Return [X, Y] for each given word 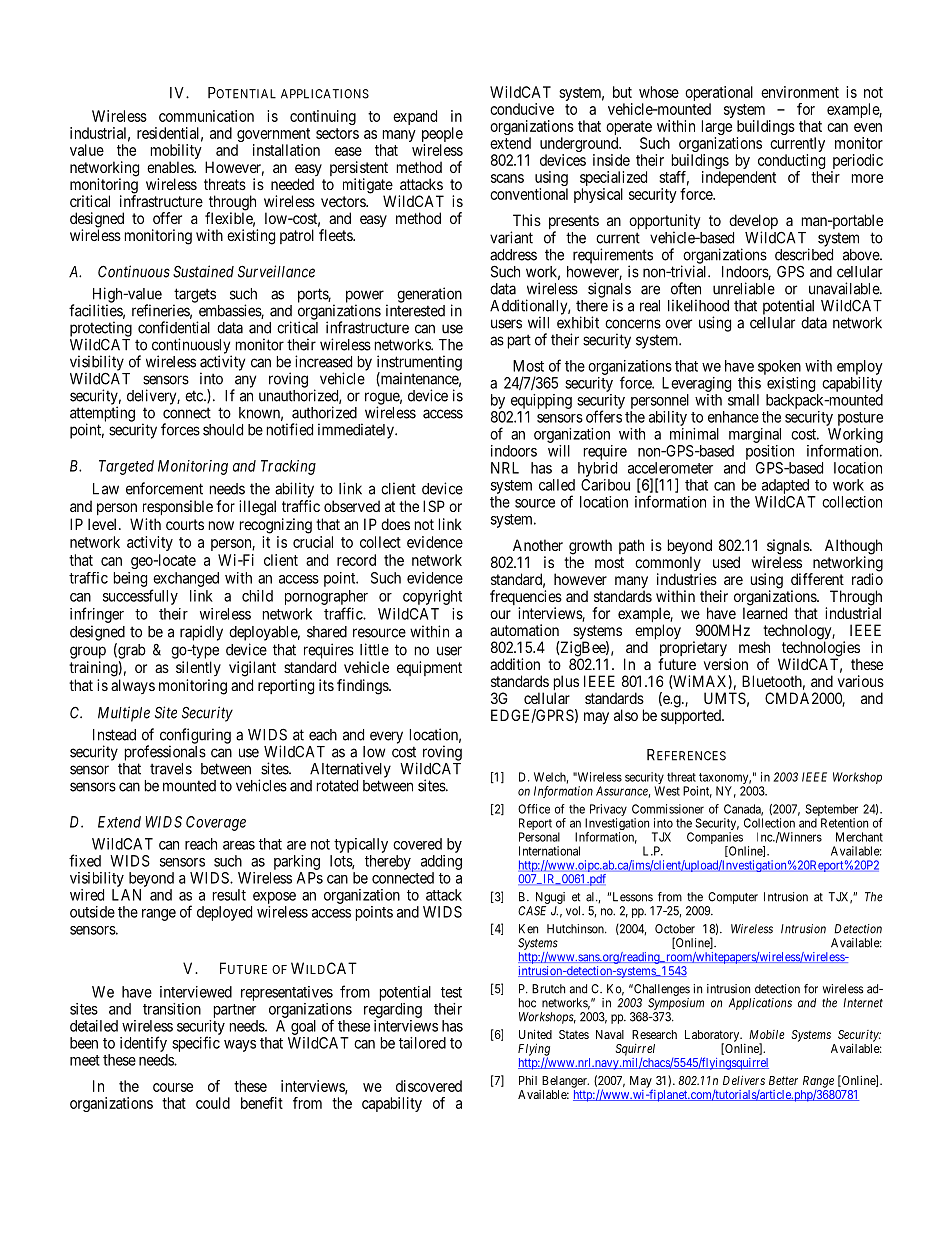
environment [800, 92]
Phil [528, 1080]
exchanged [186, 579]
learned [765, 613]
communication [206, 116]
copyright [432, 597]
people [442, 136]
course [173, 1087]
